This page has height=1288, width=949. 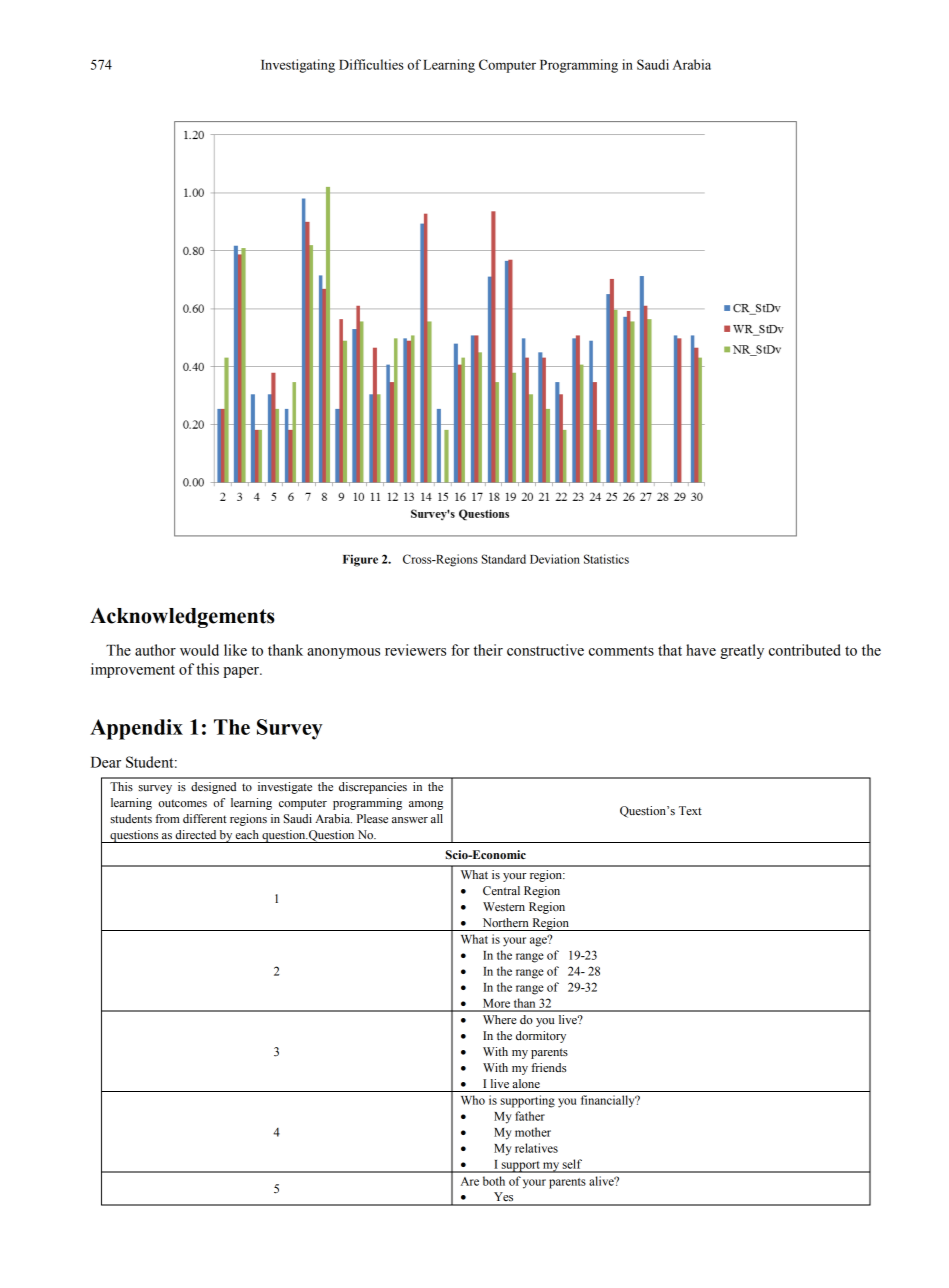 What do you see at coordinates (606, 559) in the page?
I see `Statistics` at bounding box center [606, 559].
